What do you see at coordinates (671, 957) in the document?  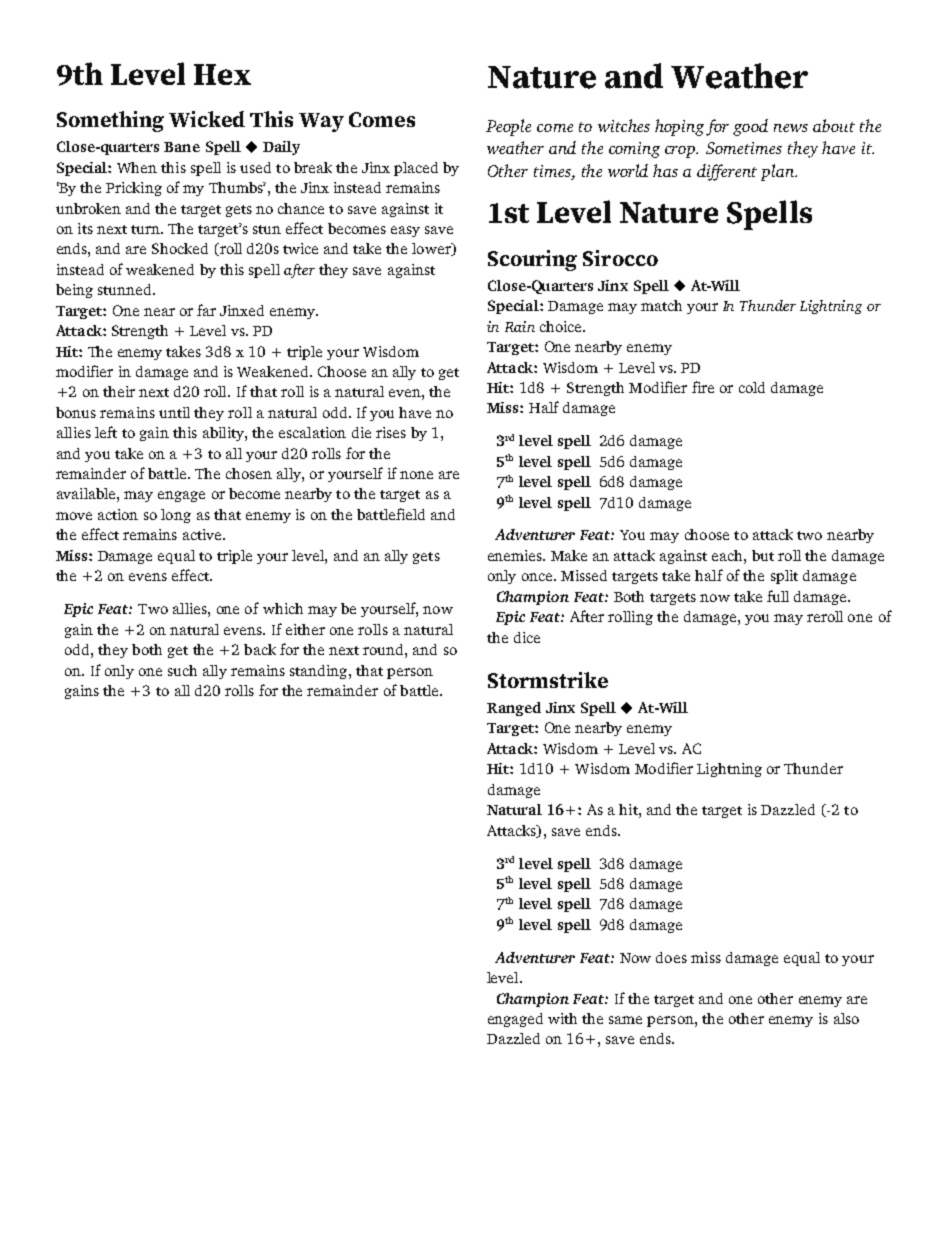 I see `does` at bounding box center [671, 957].
